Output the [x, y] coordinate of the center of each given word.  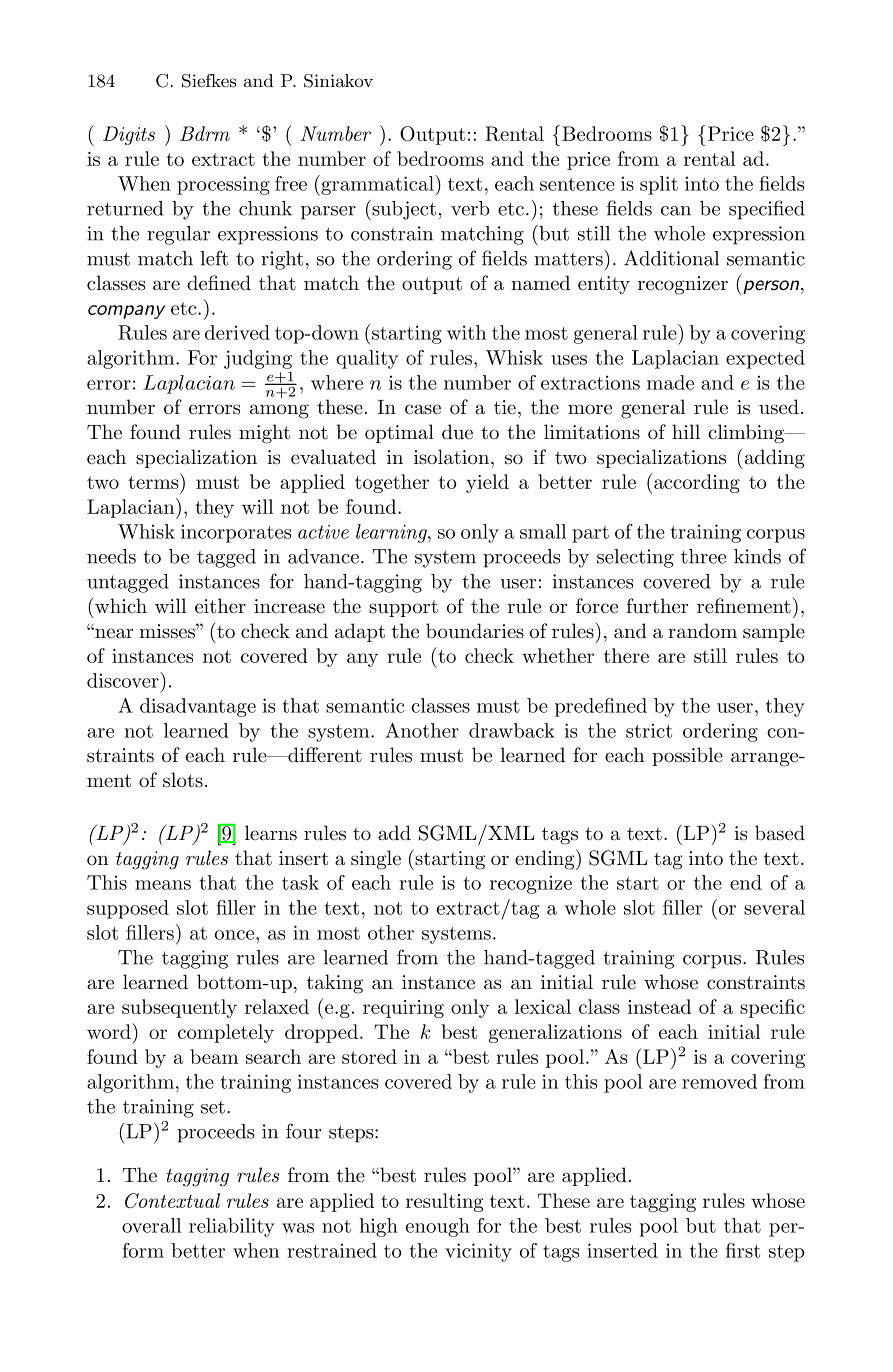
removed [719, 1081]
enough [438, 1227]
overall [151, 1225]
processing [223, 185]
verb [470, 208]
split [659, 185]
